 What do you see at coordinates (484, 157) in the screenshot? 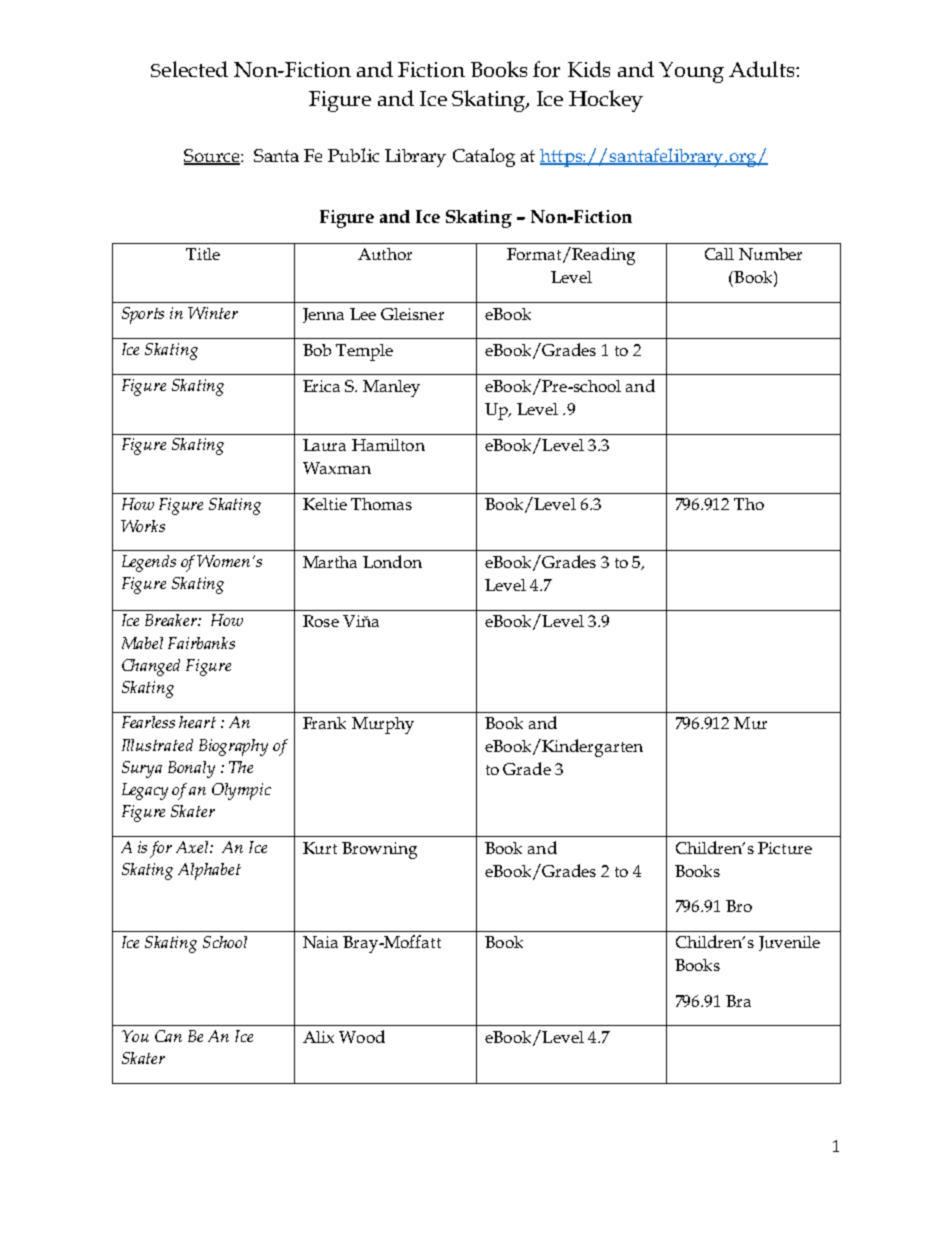
I see `Catalog` at bounding box center [484, 157].
